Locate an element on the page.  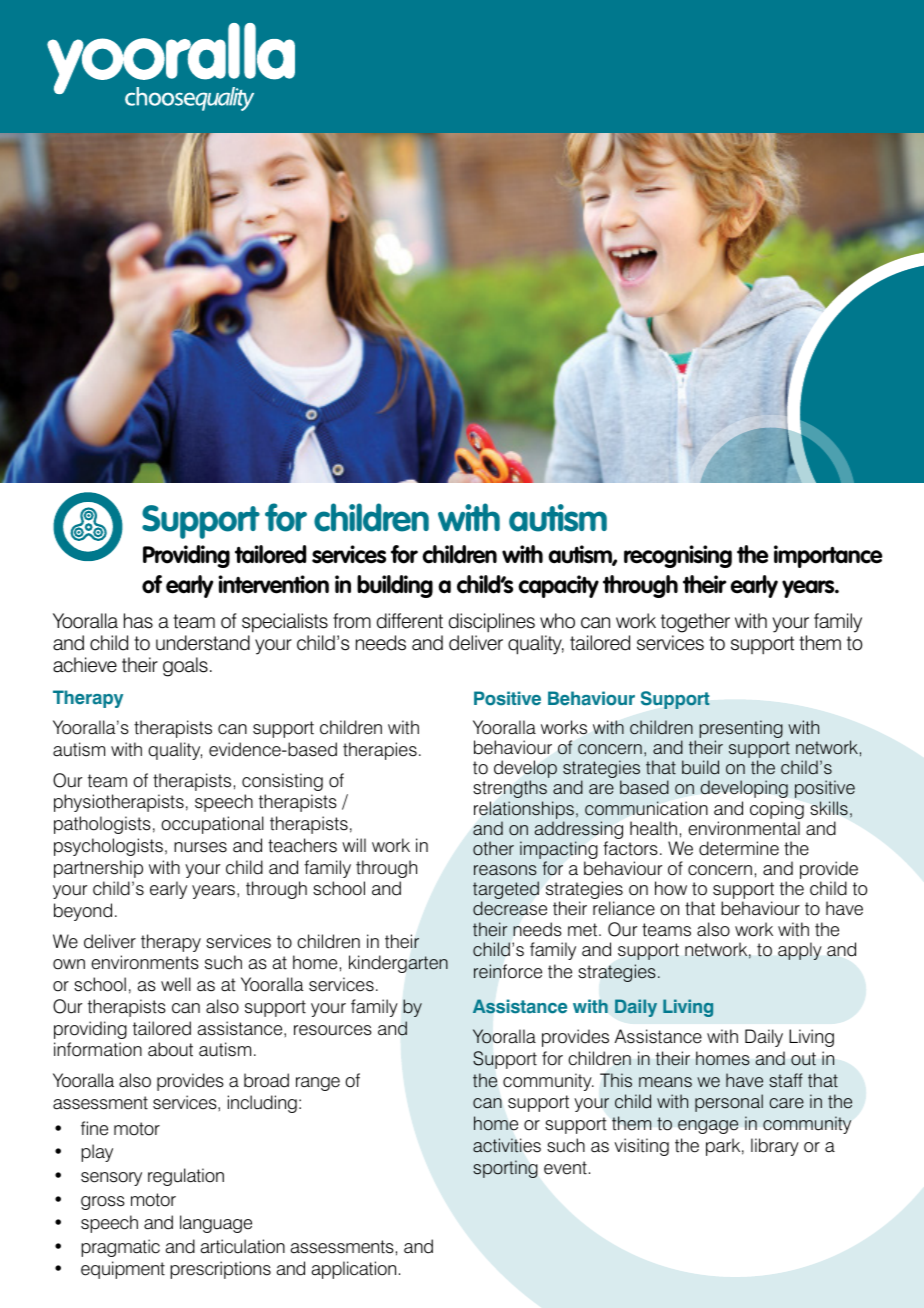
pragmatic is located at coordinates (120, 1248).
